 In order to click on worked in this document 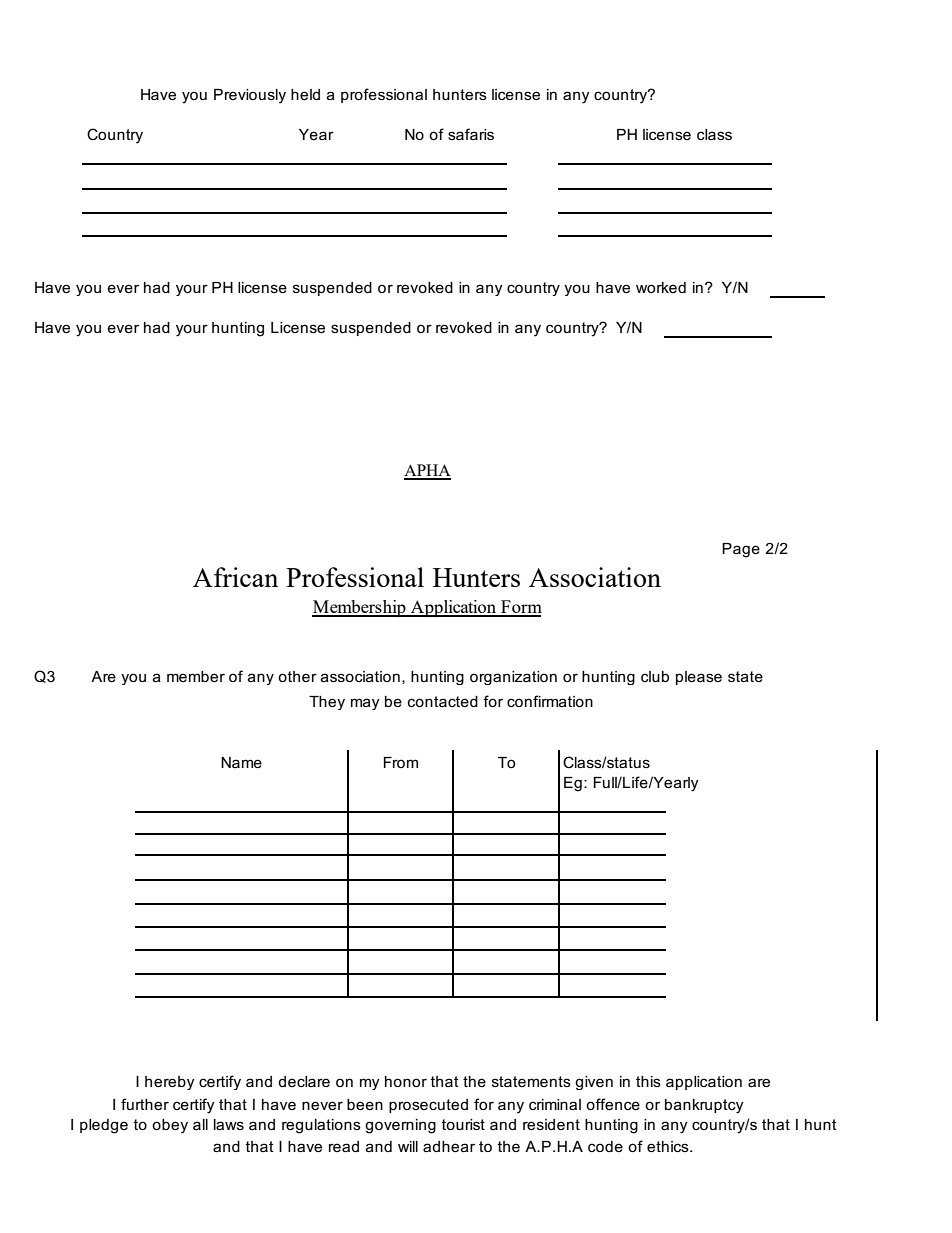, I will do `click(661, 287)`.
